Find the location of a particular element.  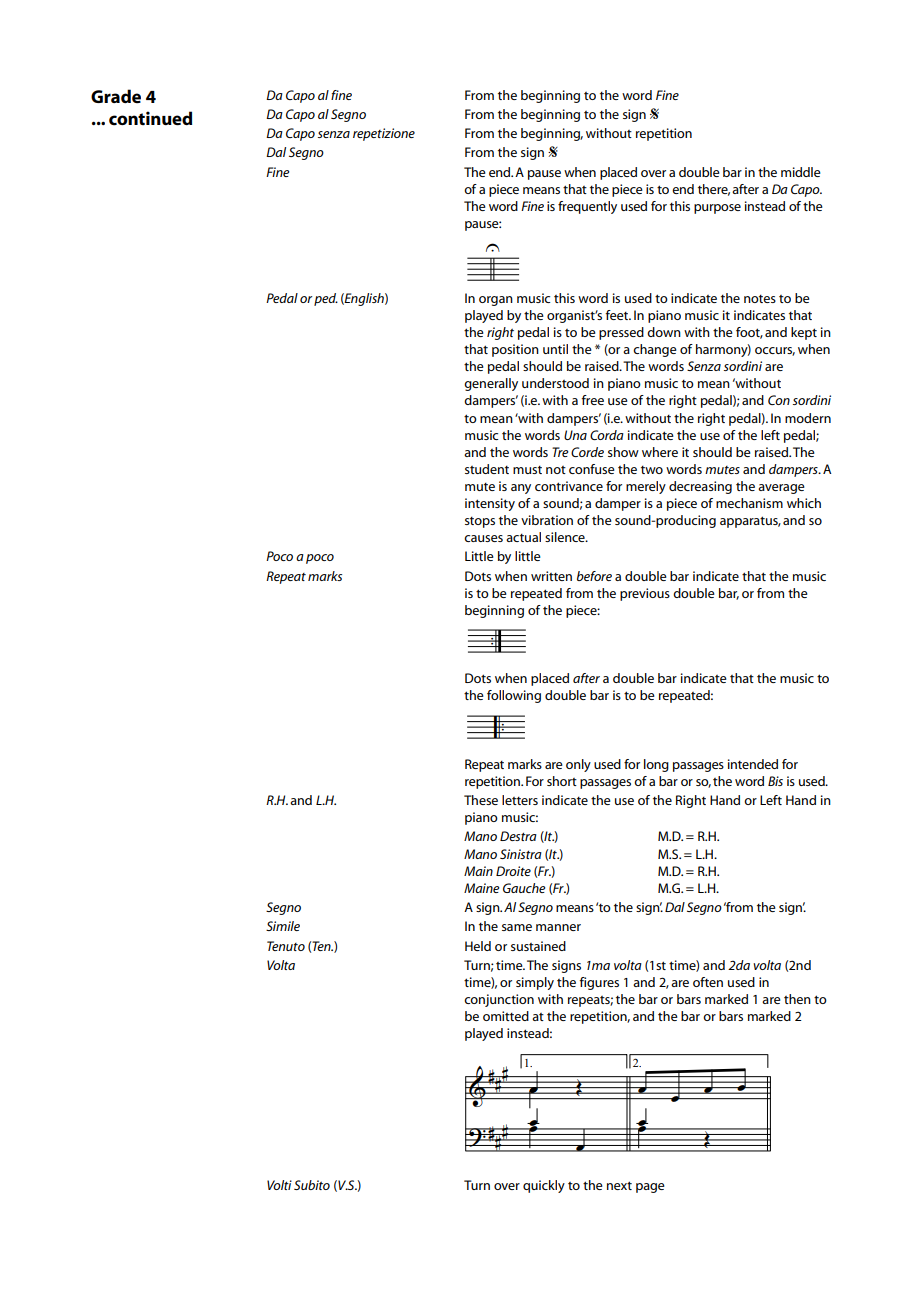

Tenuto is located at coordinates (286, 946).
